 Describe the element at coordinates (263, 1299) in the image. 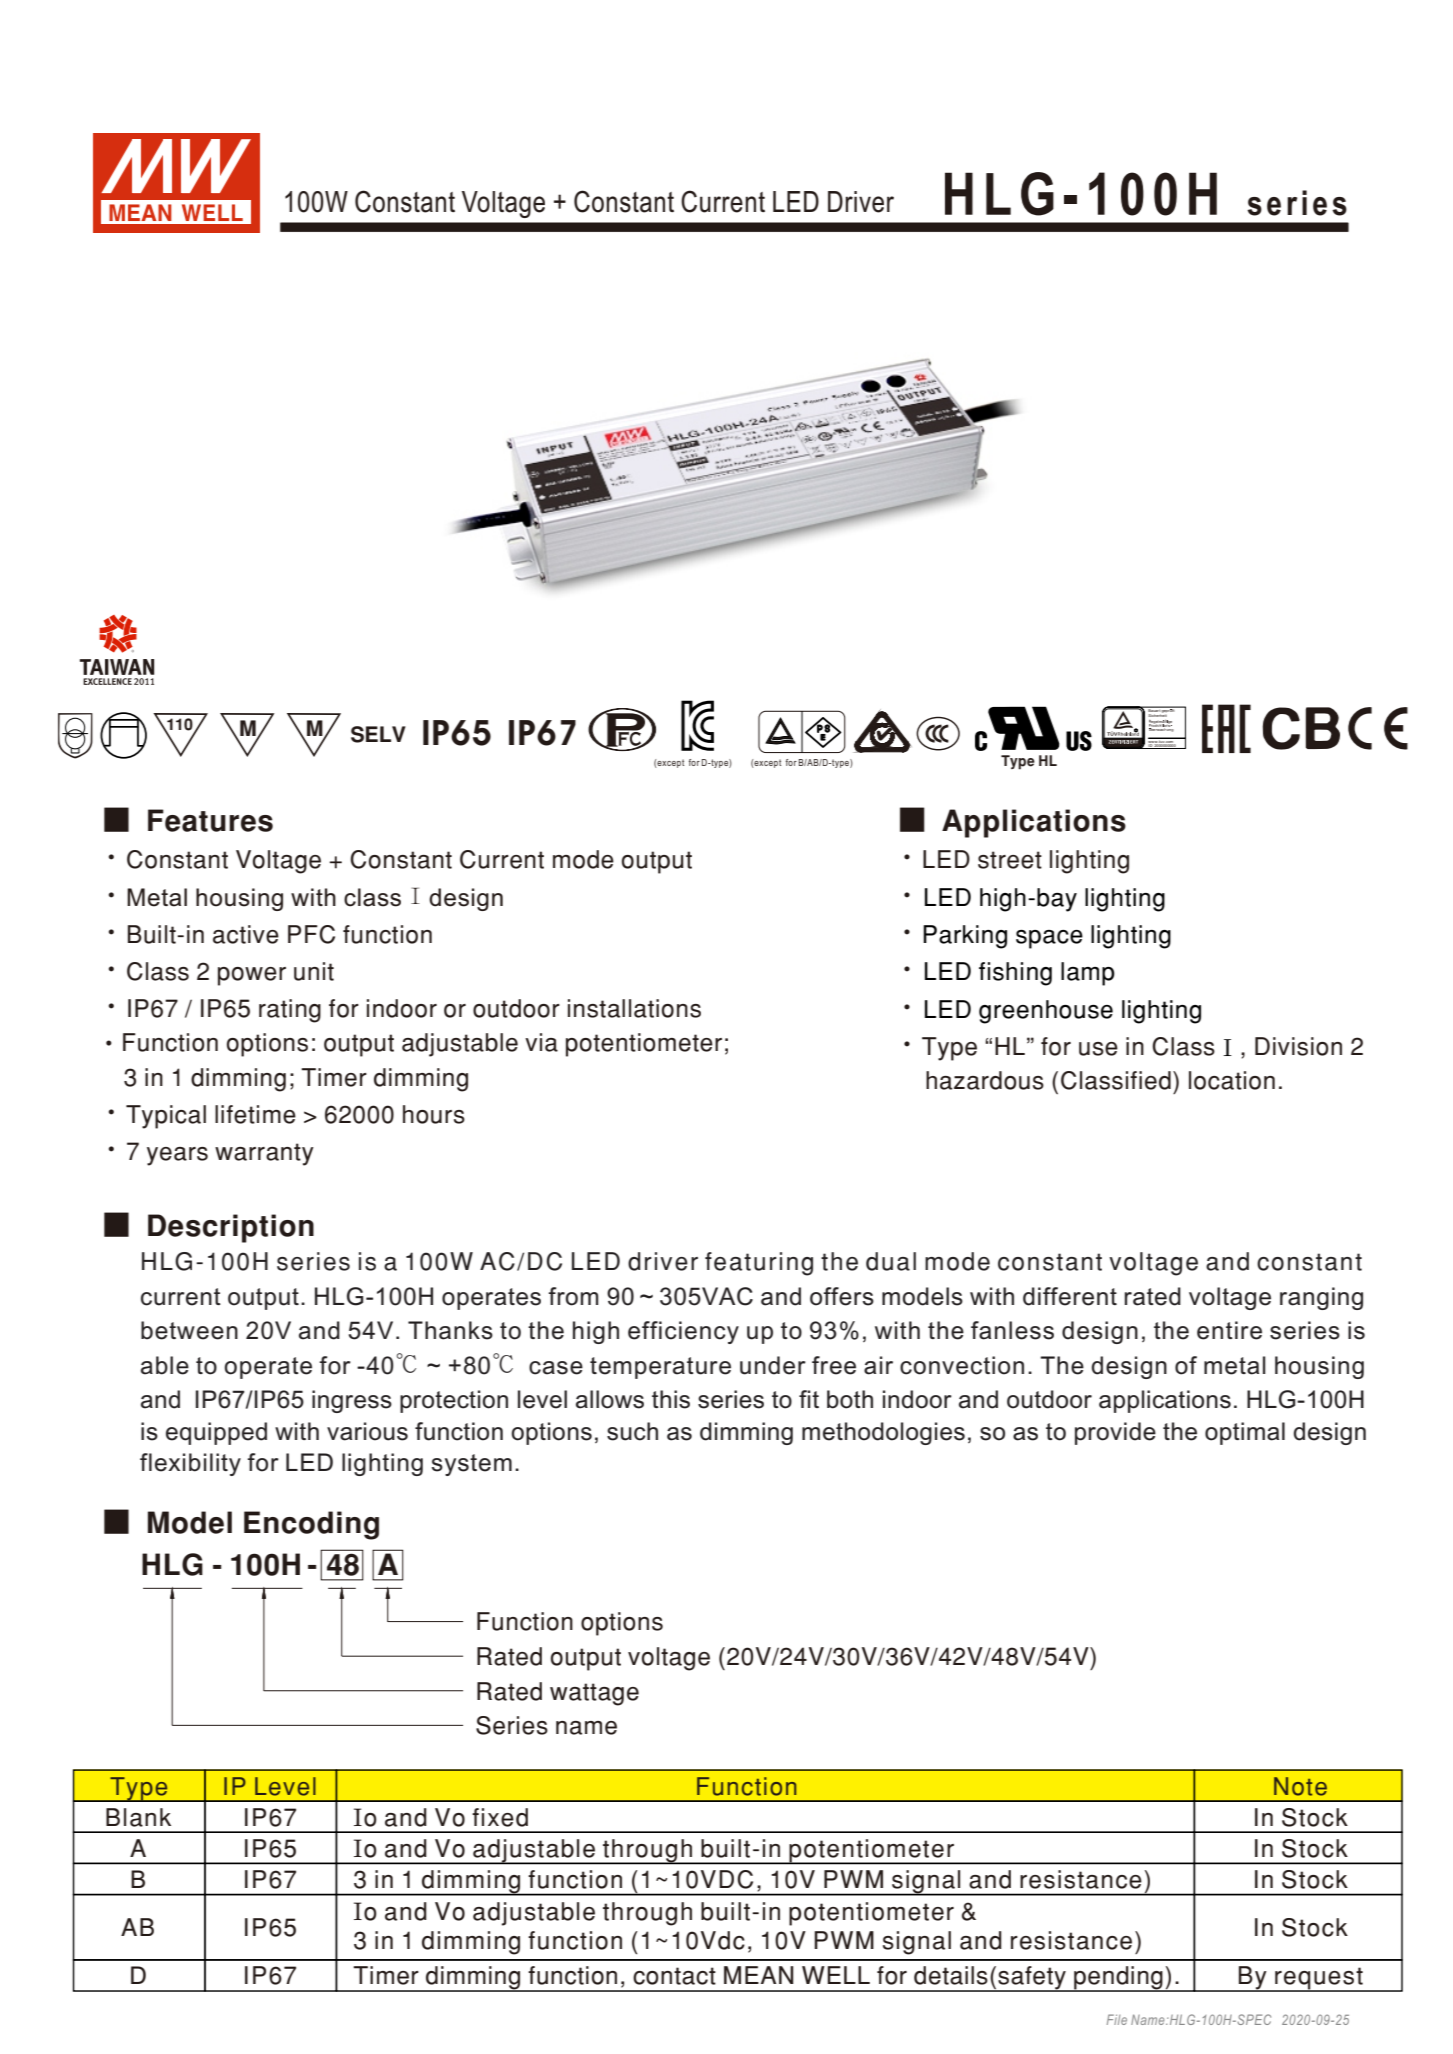

I see `output` at that location.
